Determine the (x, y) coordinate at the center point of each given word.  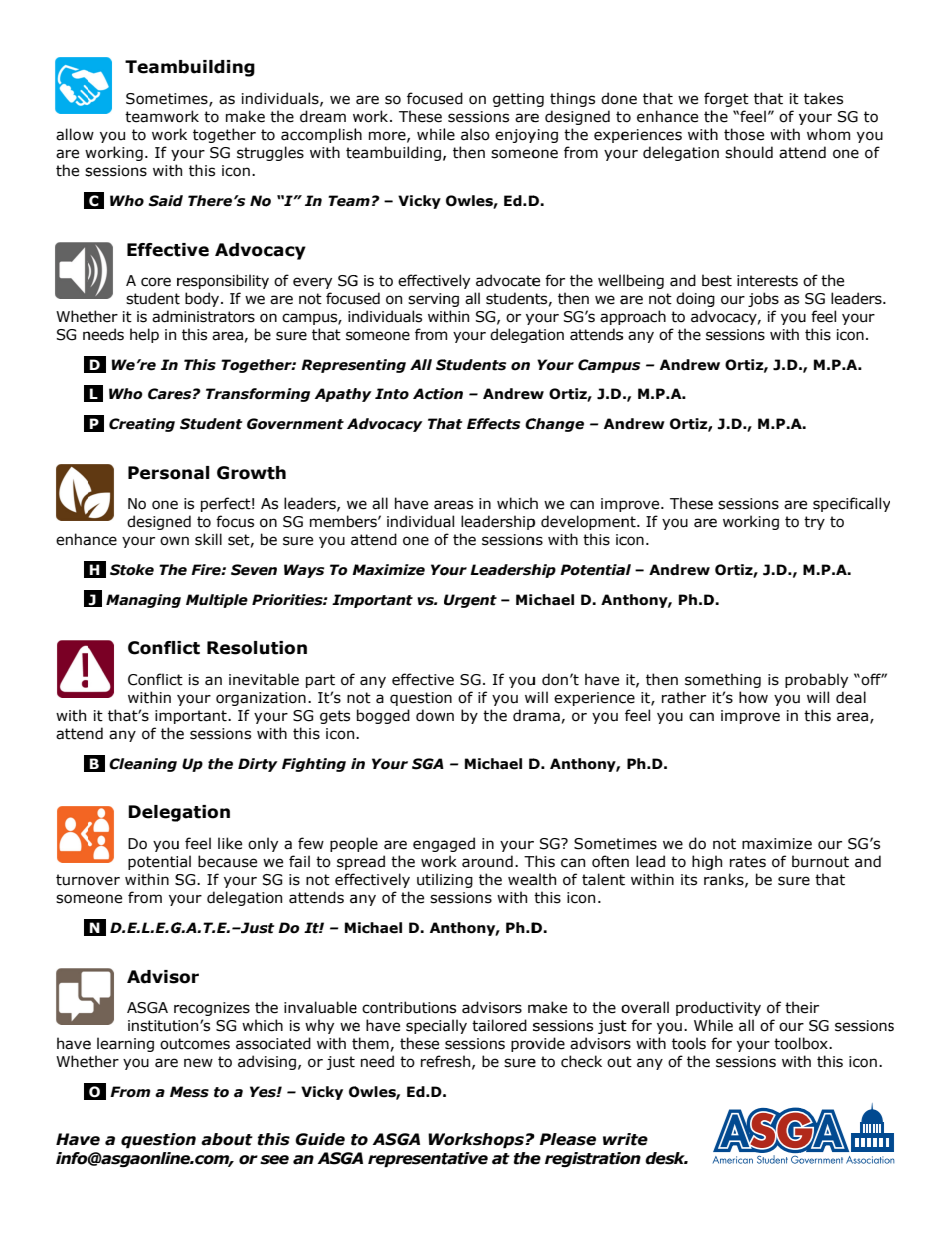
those (744, 134)
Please (567, 1139)
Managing (143, 601)
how (753, 697)
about (227, 1139)
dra (525, 715)
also (475, 134)
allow (75, 134)
